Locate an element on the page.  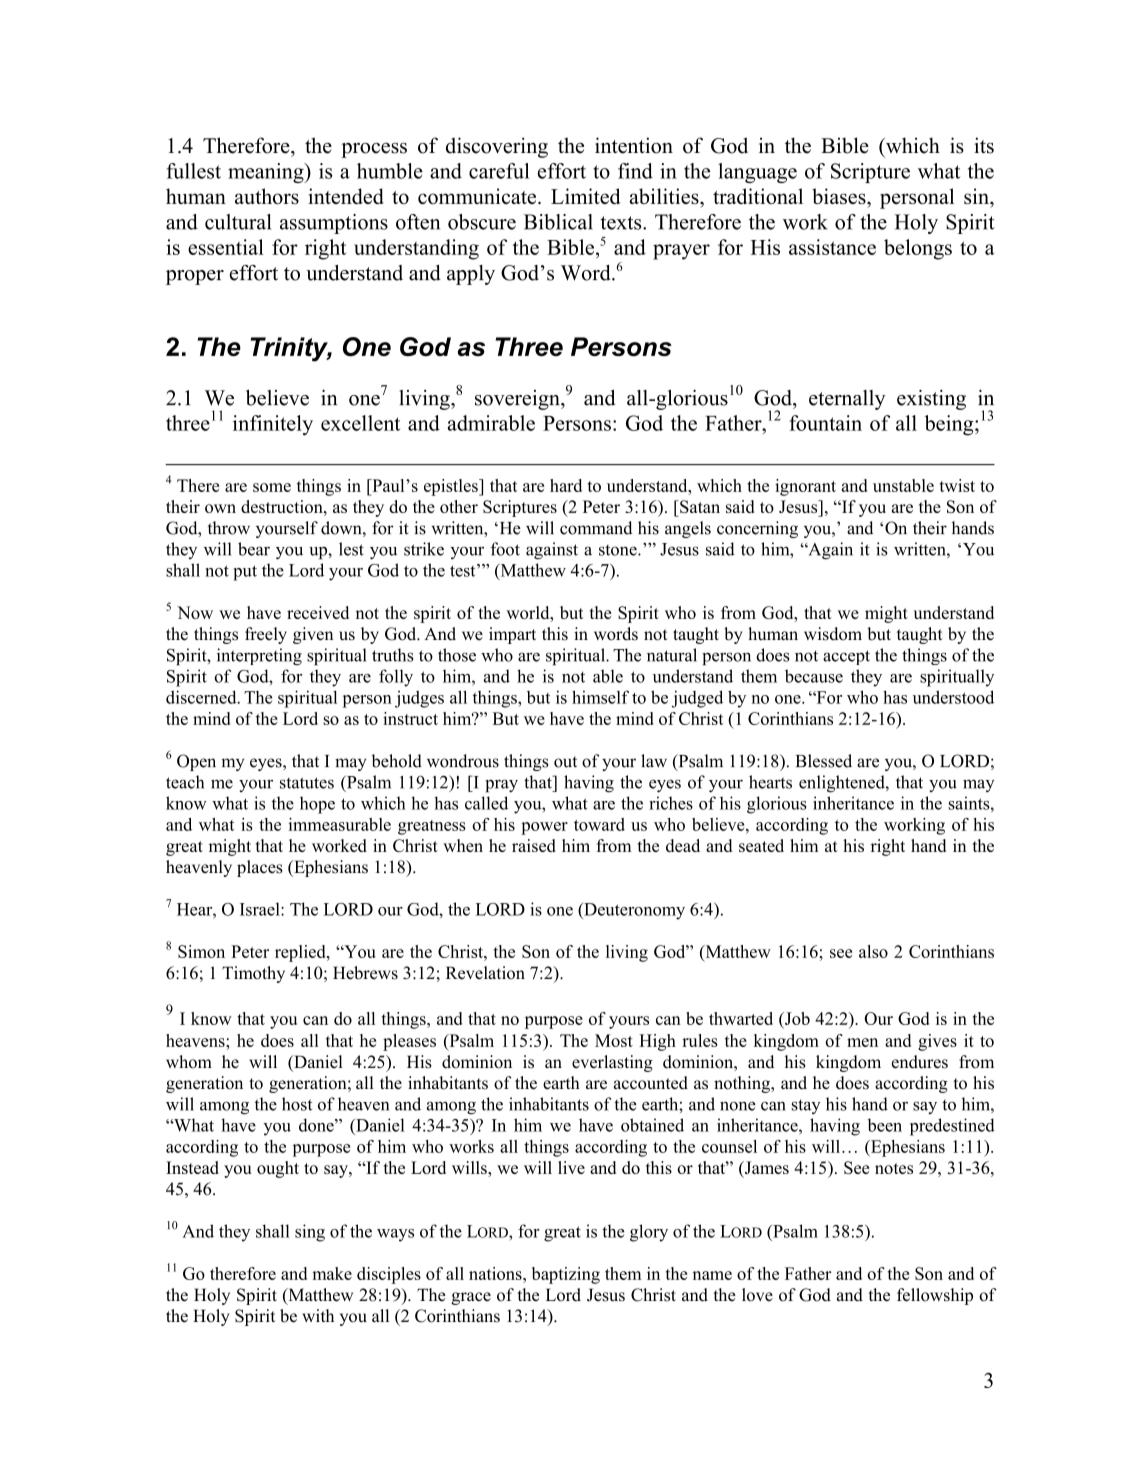
bear is located at coordinates (254, 549).
